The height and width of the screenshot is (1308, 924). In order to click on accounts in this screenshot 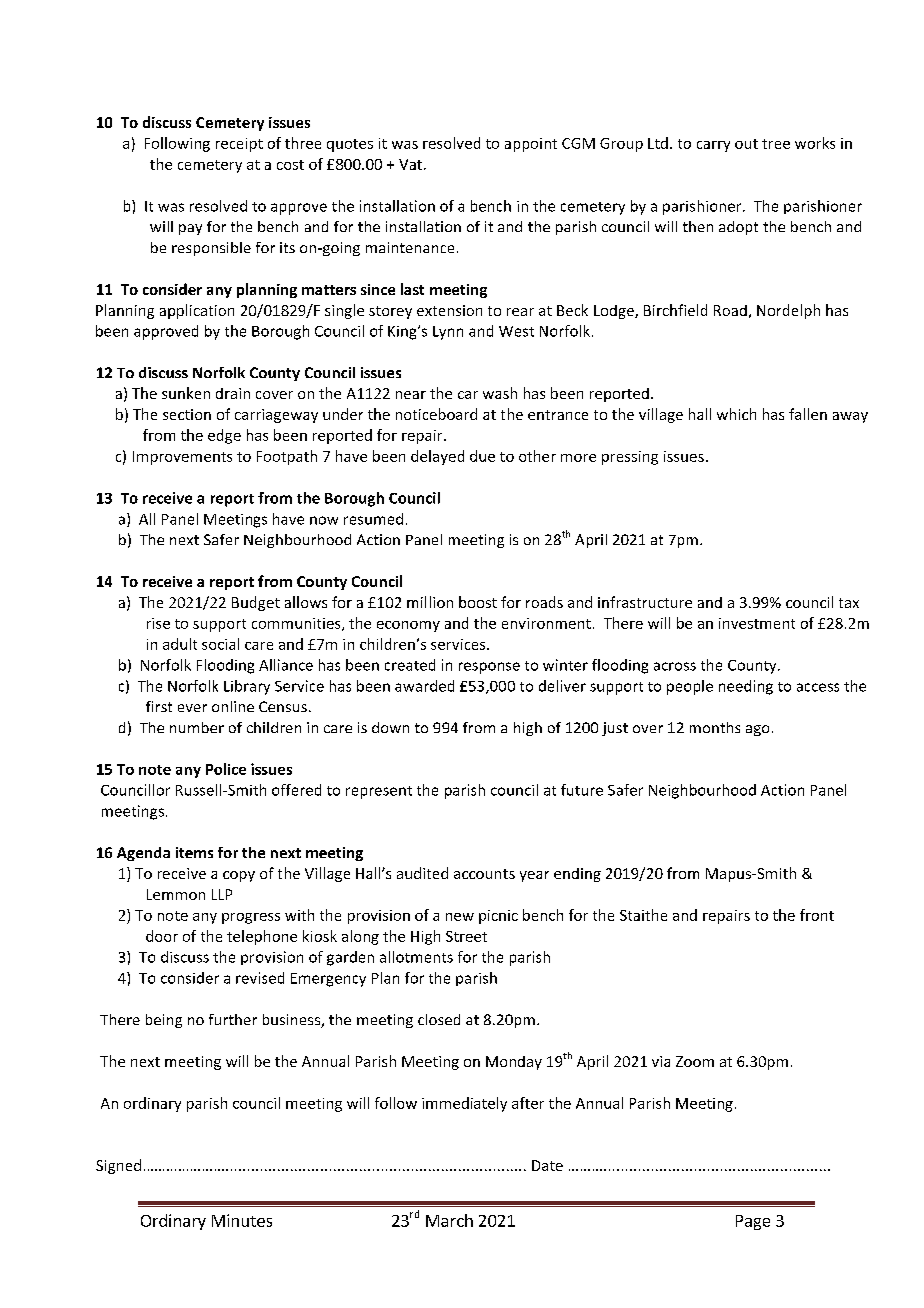, I will do `click(484, 874)`.
